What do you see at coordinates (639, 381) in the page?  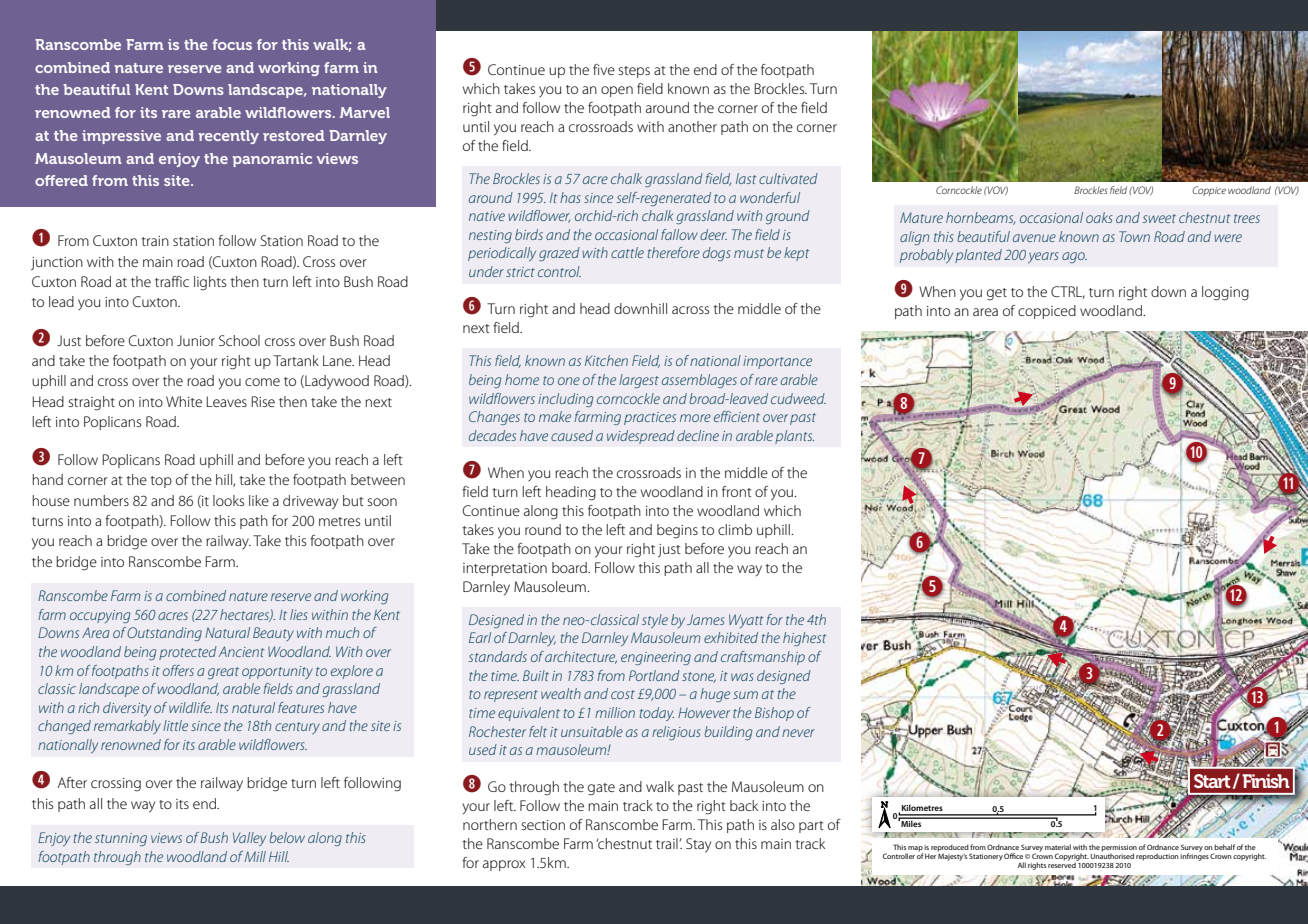 I see `largest` at bounding box center [639, 381].
